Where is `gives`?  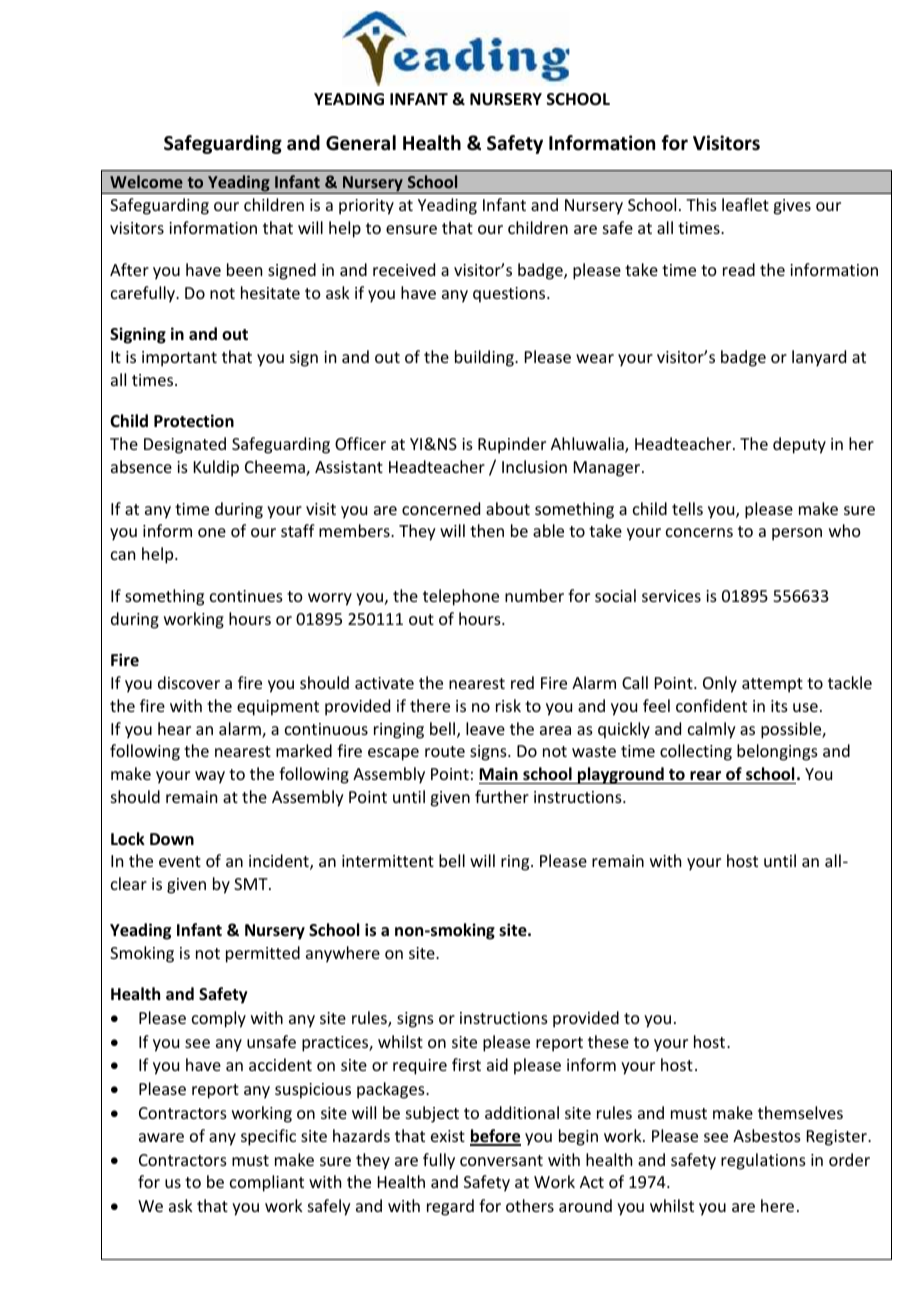
gives is located at coordinates (792, 207).
